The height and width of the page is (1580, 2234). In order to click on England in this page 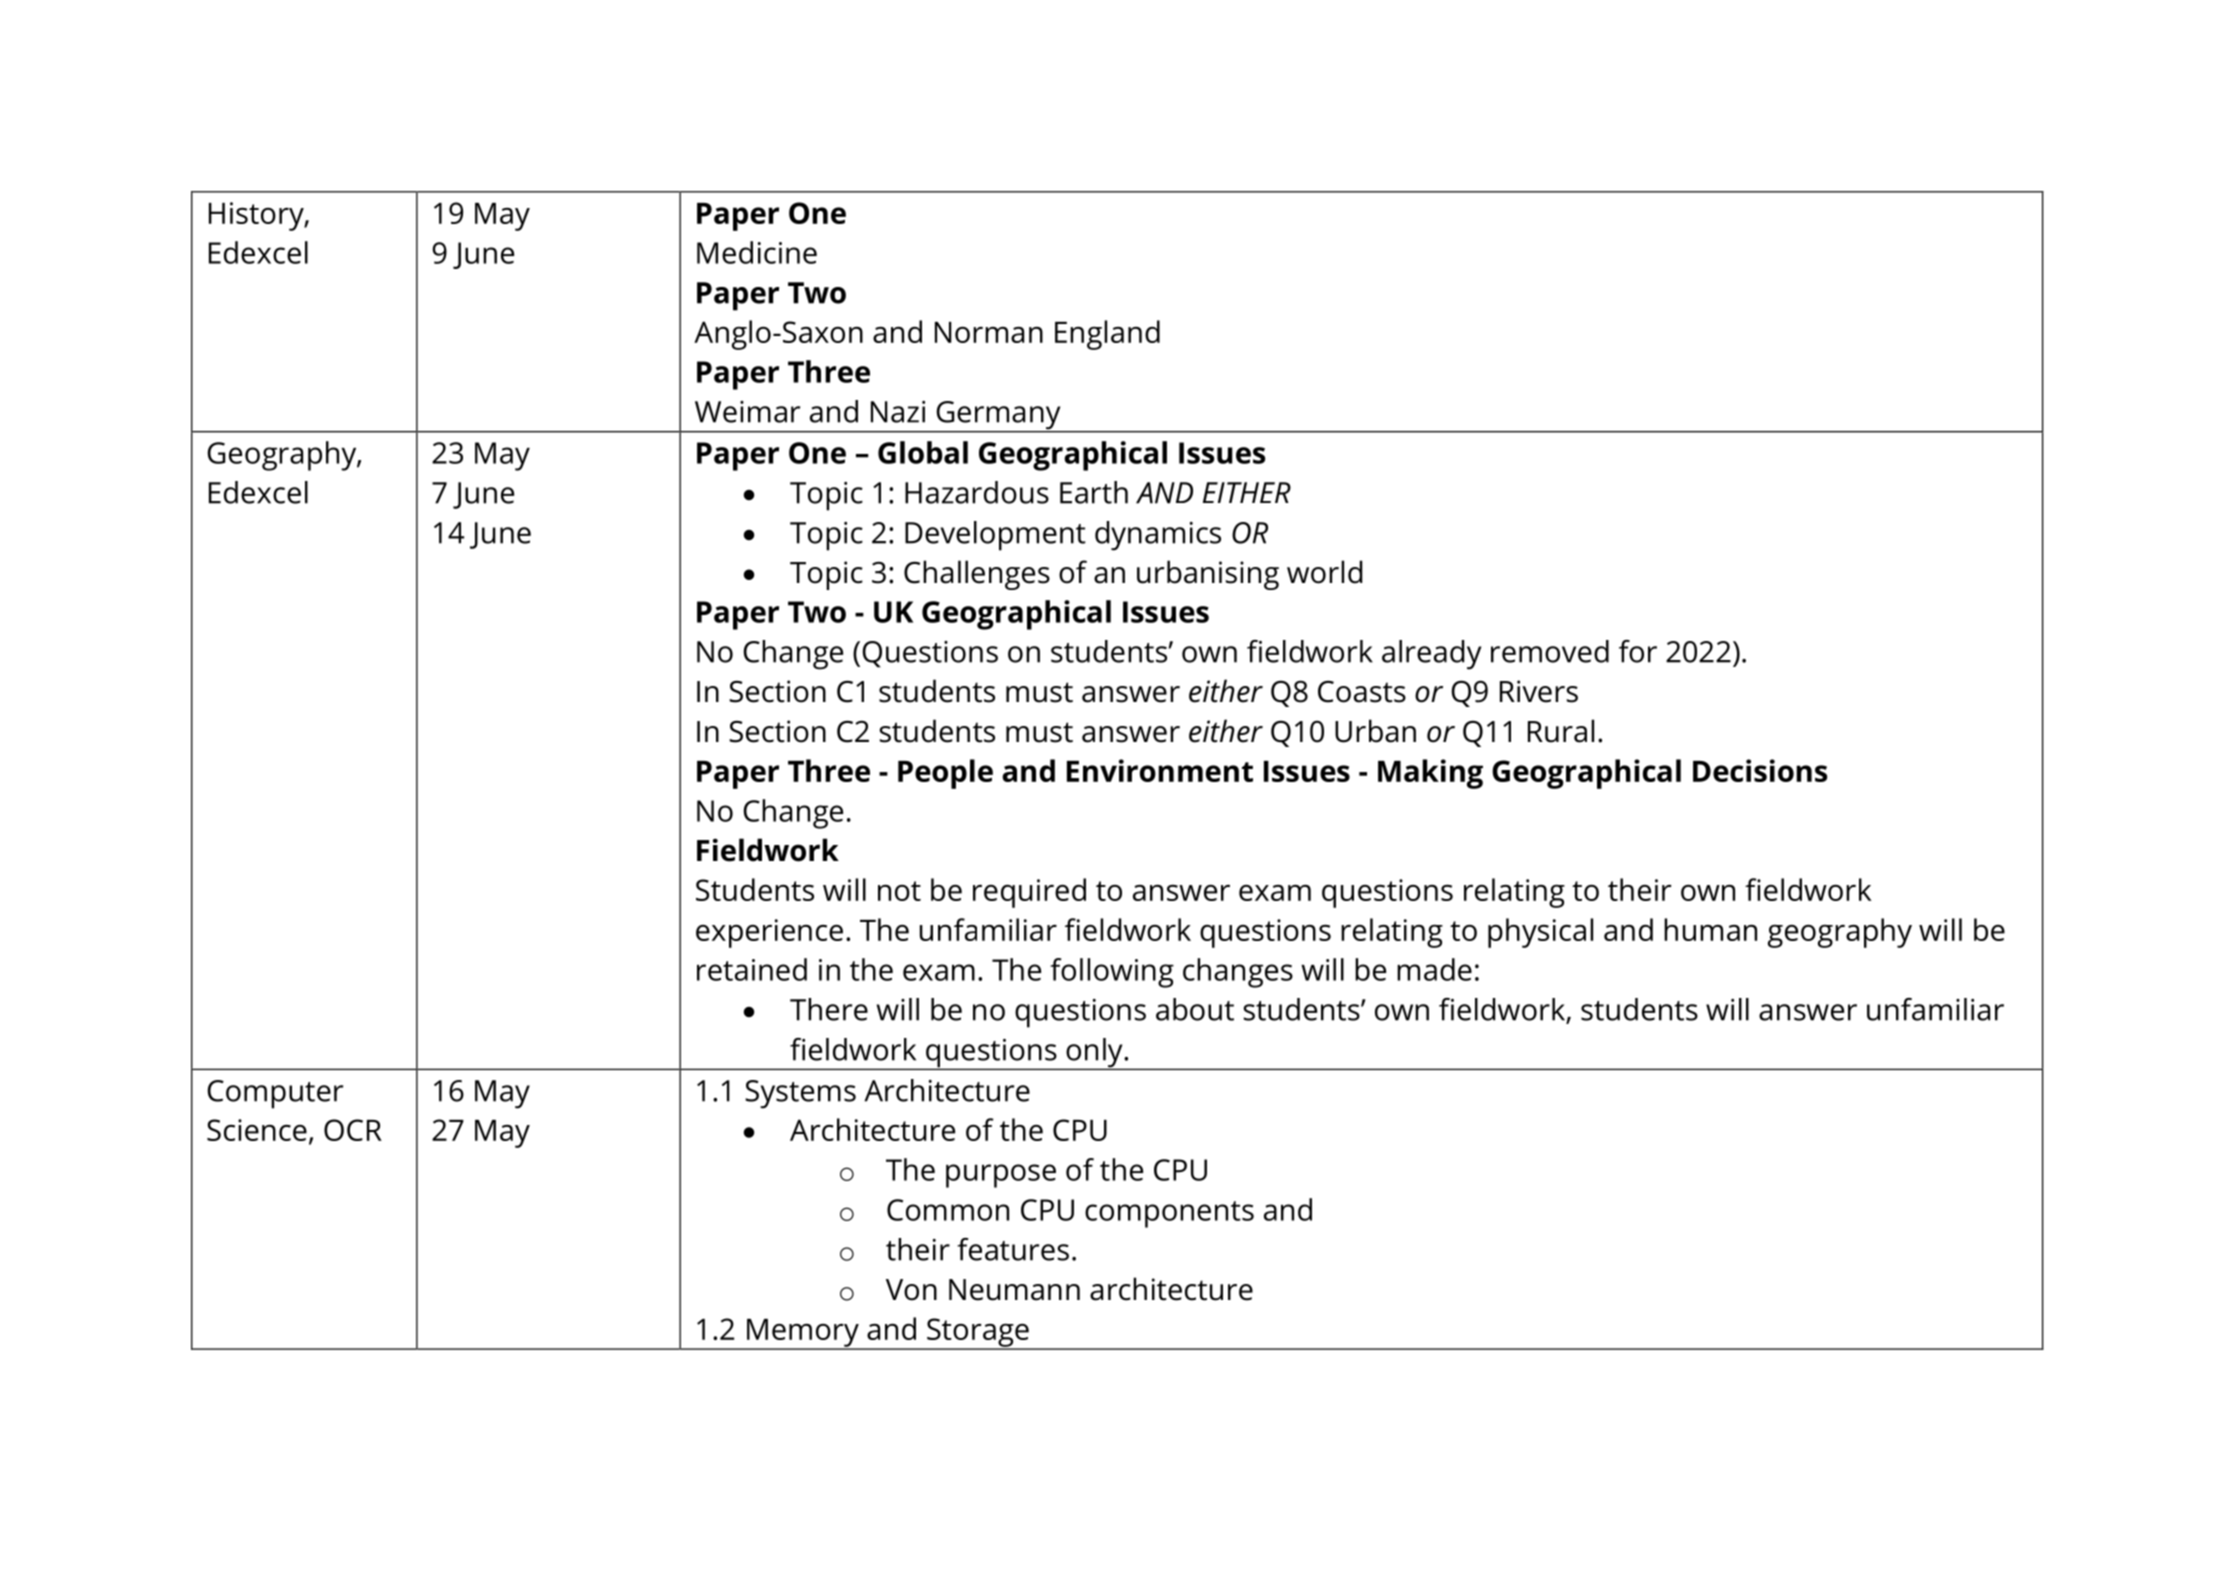, I will do `click(1107, 335)`.
